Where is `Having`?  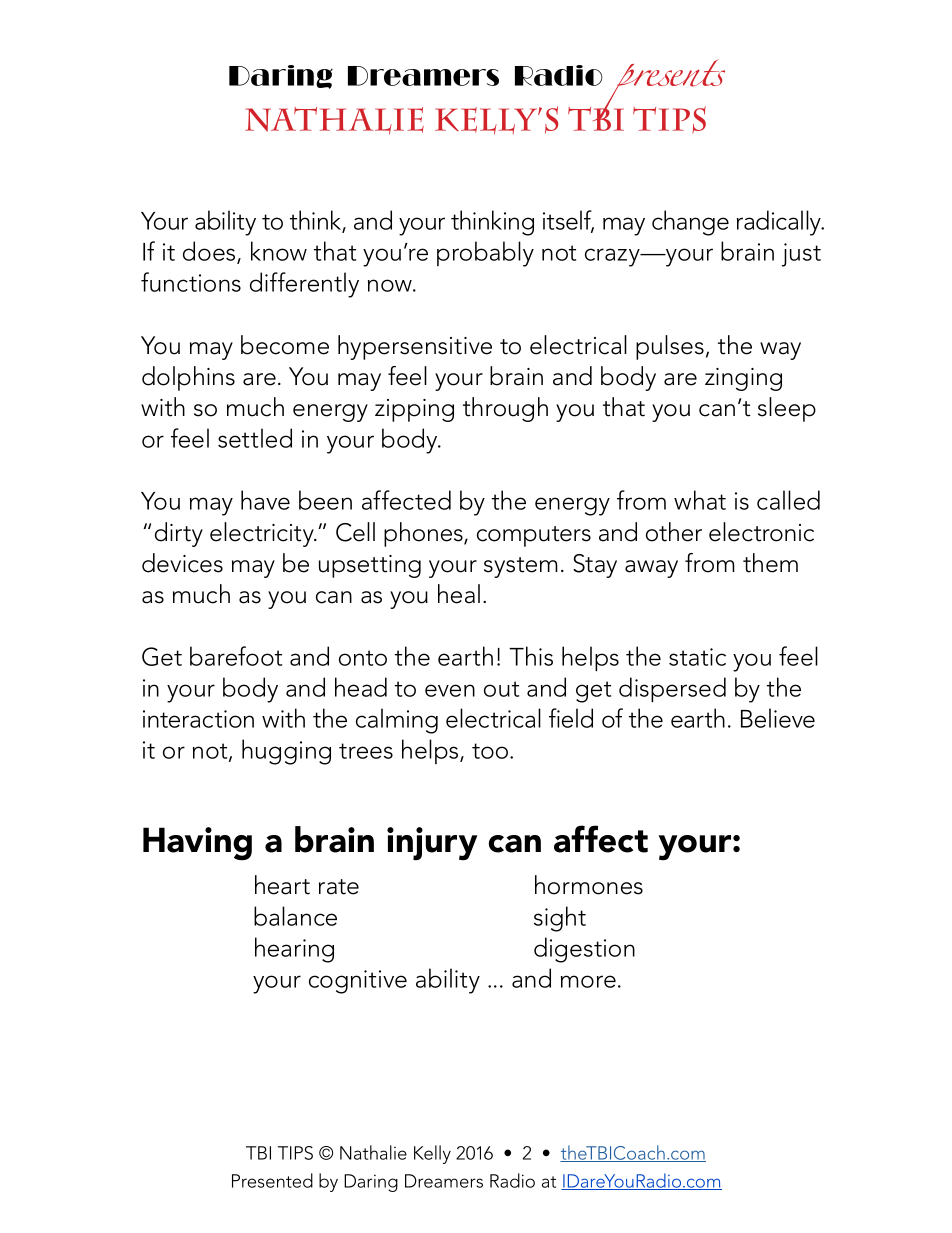
Having is located at coordinates (197, 844).
